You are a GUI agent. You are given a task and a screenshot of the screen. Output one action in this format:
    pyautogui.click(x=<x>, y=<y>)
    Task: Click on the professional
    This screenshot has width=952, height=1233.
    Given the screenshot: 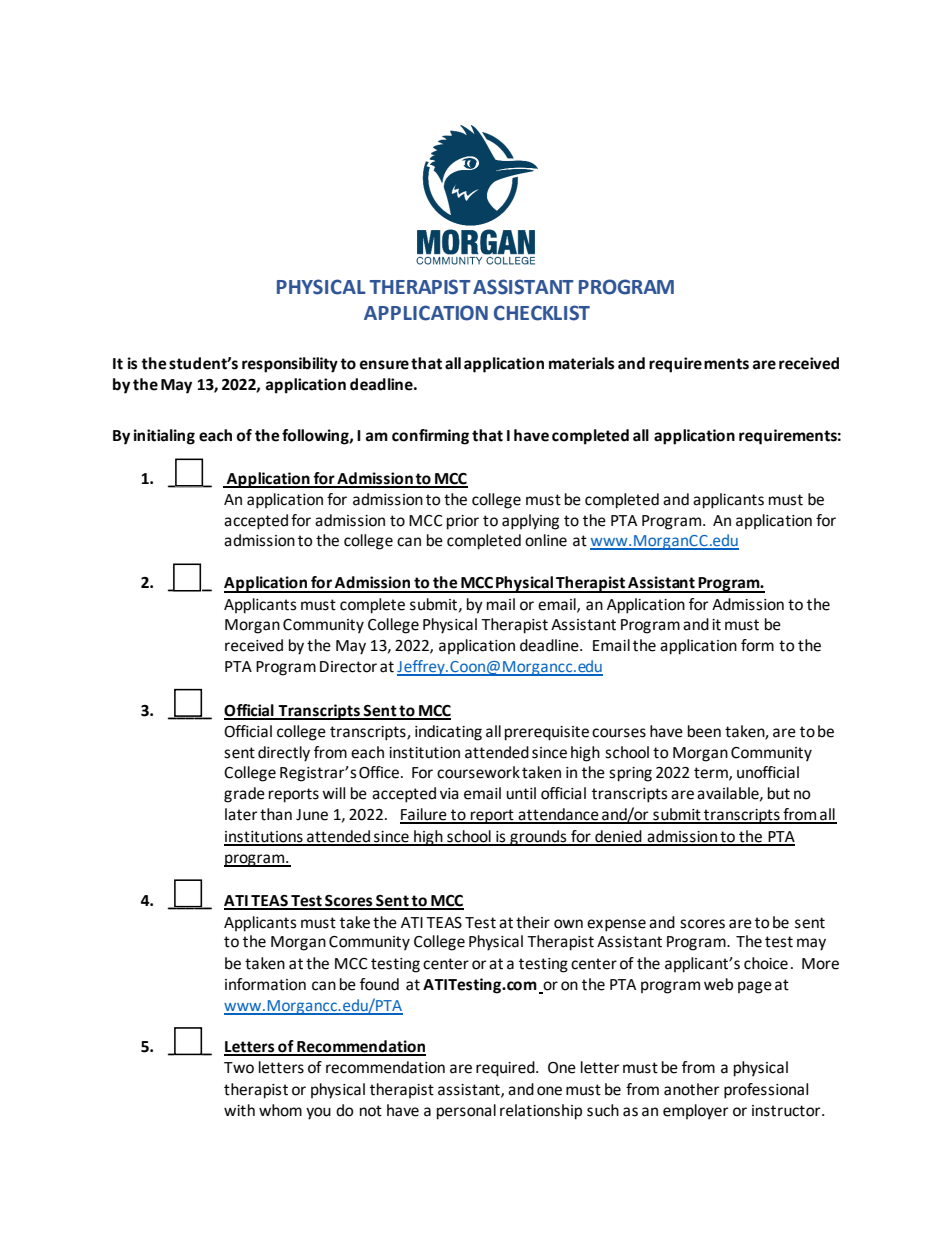 What is the action you would take?
    pyautogui.click(x=766, y=1091)
